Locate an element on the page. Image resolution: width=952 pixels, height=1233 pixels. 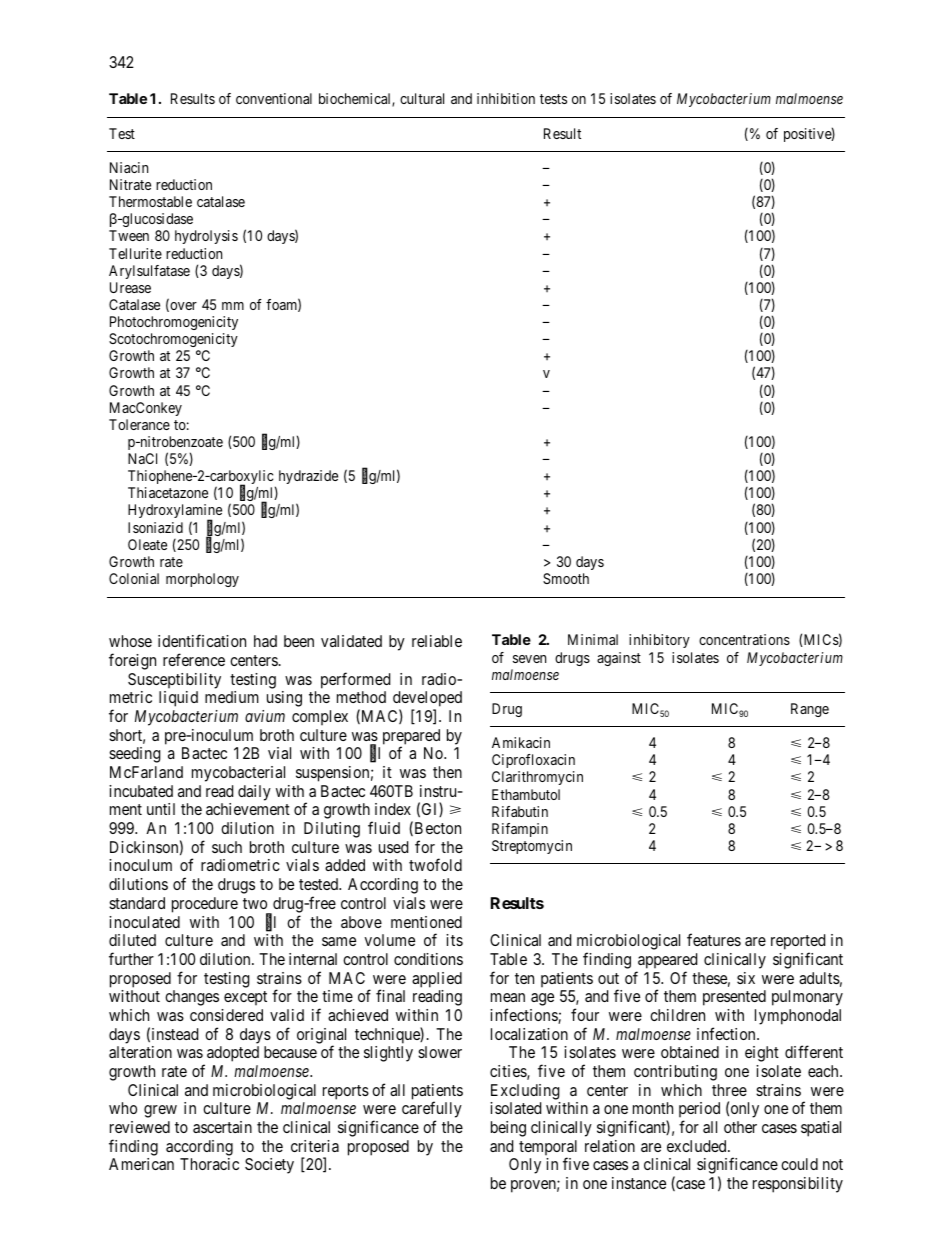
other is located at coordinates (740, 1127).
